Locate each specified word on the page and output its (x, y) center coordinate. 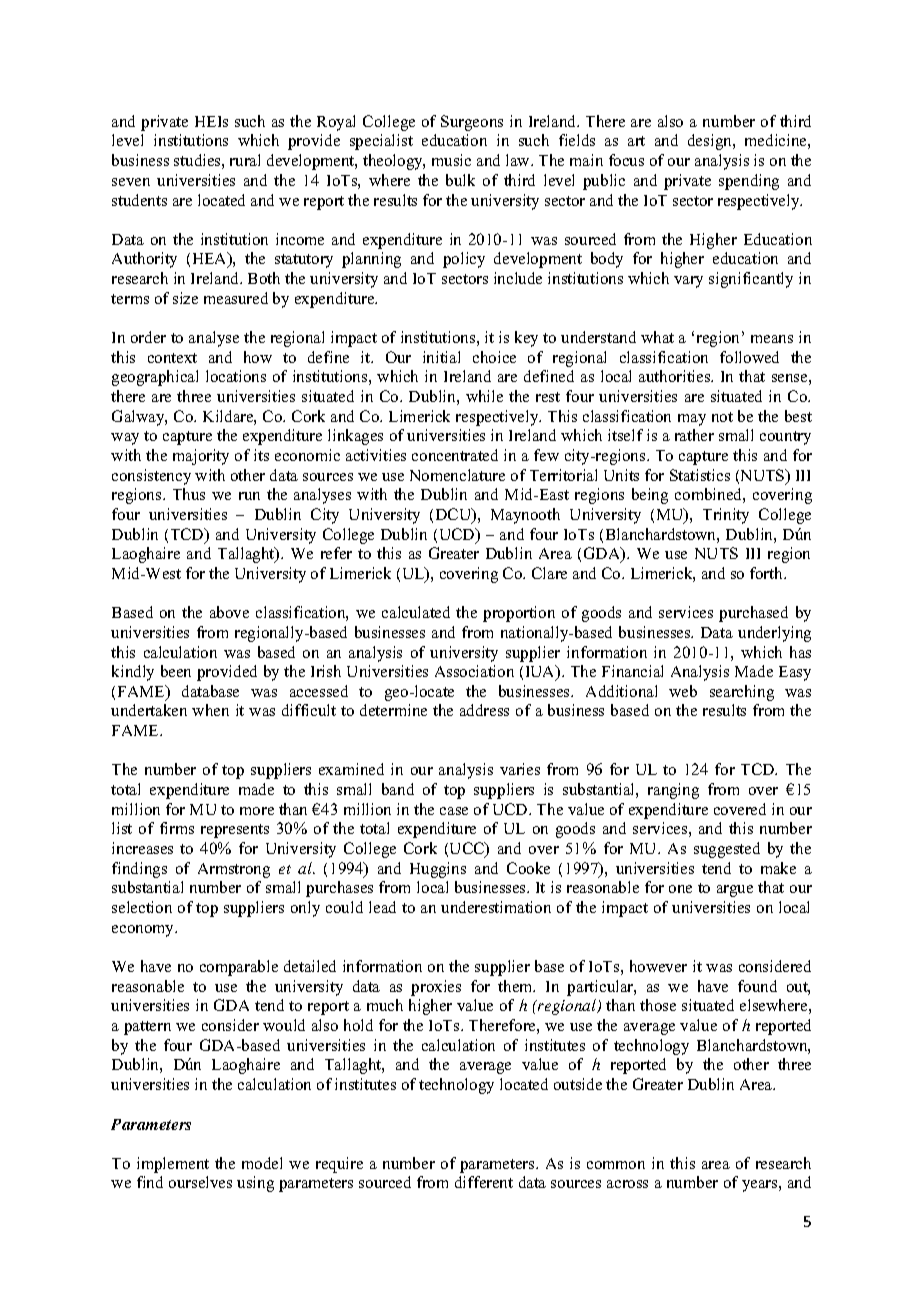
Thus (189, 494)
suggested (727, 850)
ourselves (200, 1182)
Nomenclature (457, 475)
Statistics (700, 475)
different (484, 1182)
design (711, 142)
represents (235, 831)
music (451, 160)
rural (245, 160)
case (454, 811)
